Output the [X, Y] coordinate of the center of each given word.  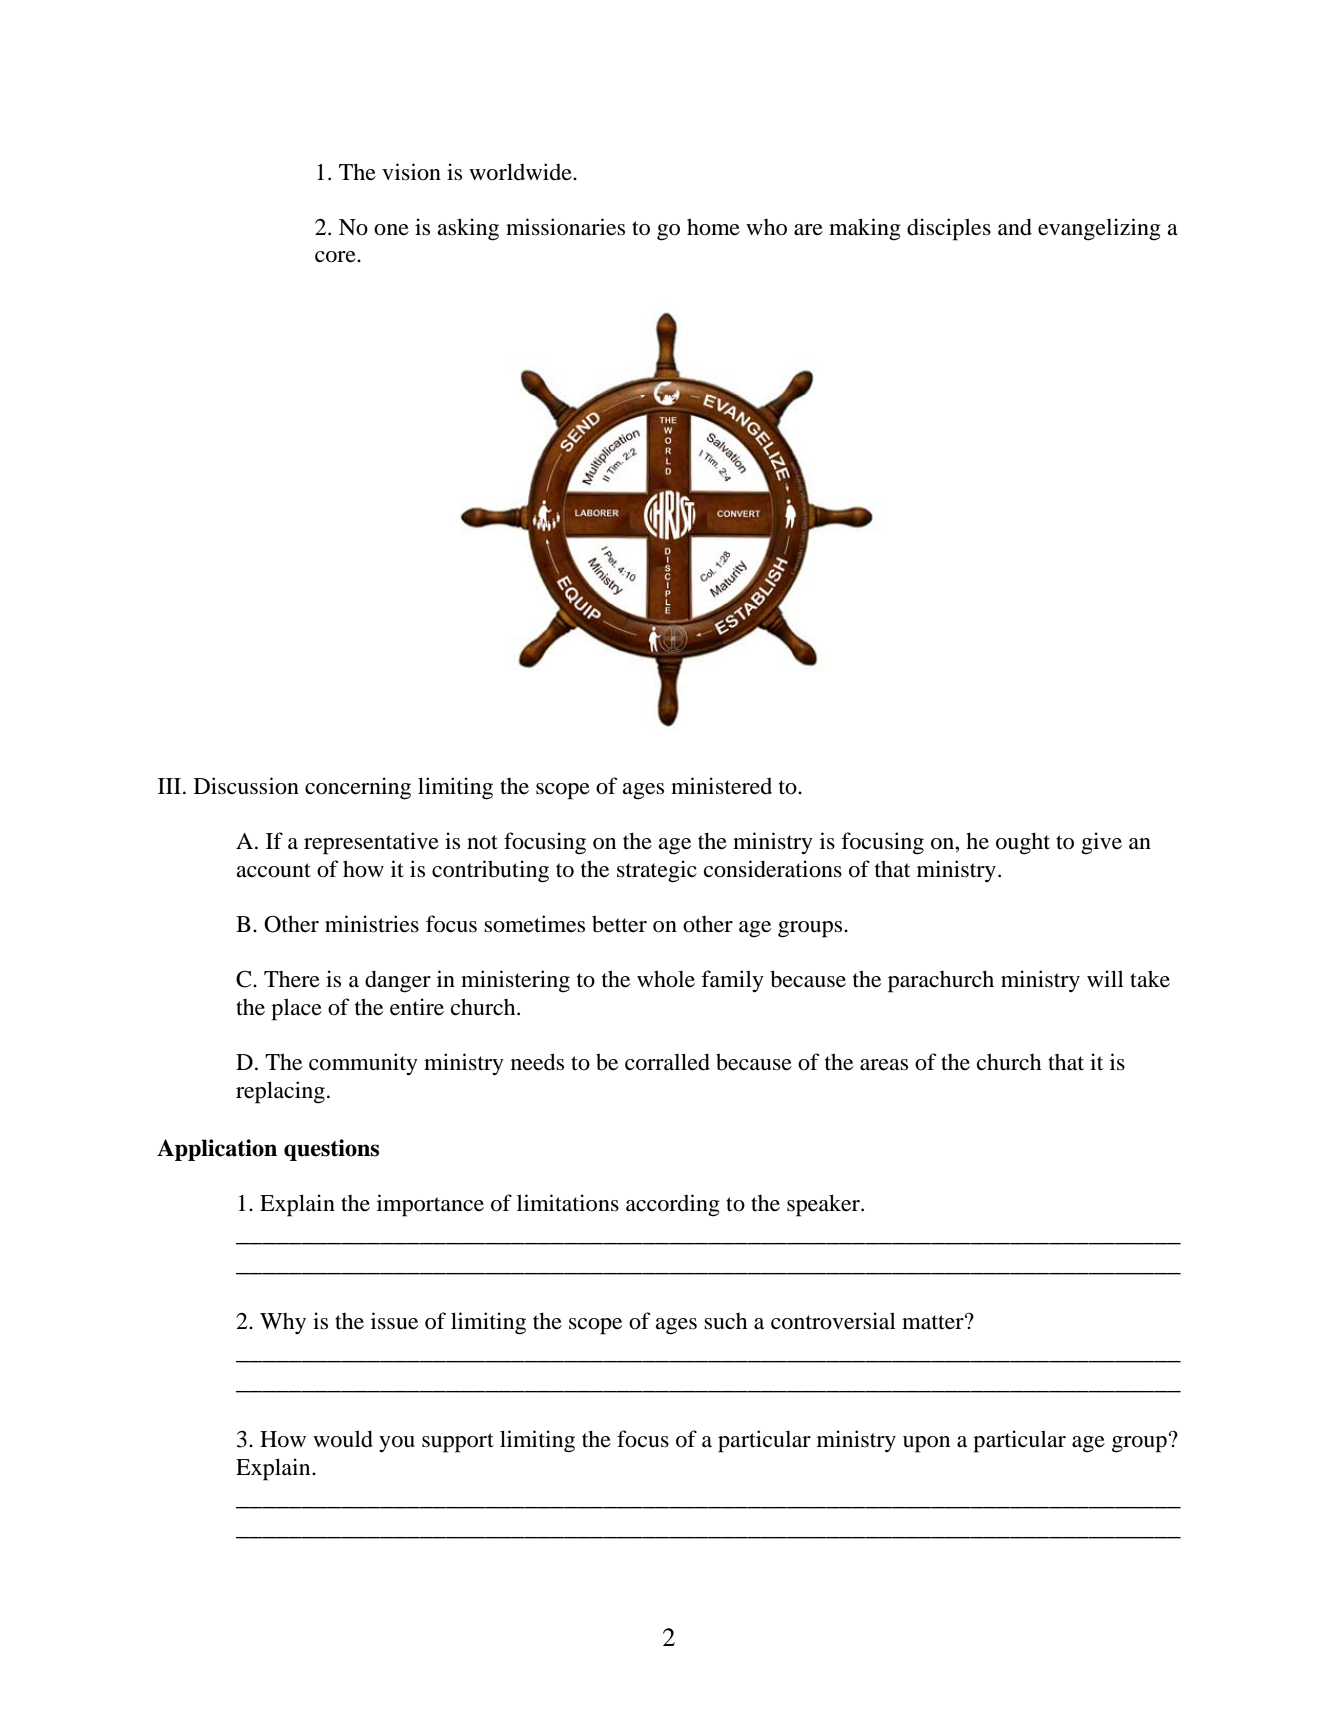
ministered [721, 786]
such [725, 1321]
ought [1023, 843]
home [713, 227]
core [336, 257]
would [343, 1439]
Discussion [246, 786]
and [1015, 227]
